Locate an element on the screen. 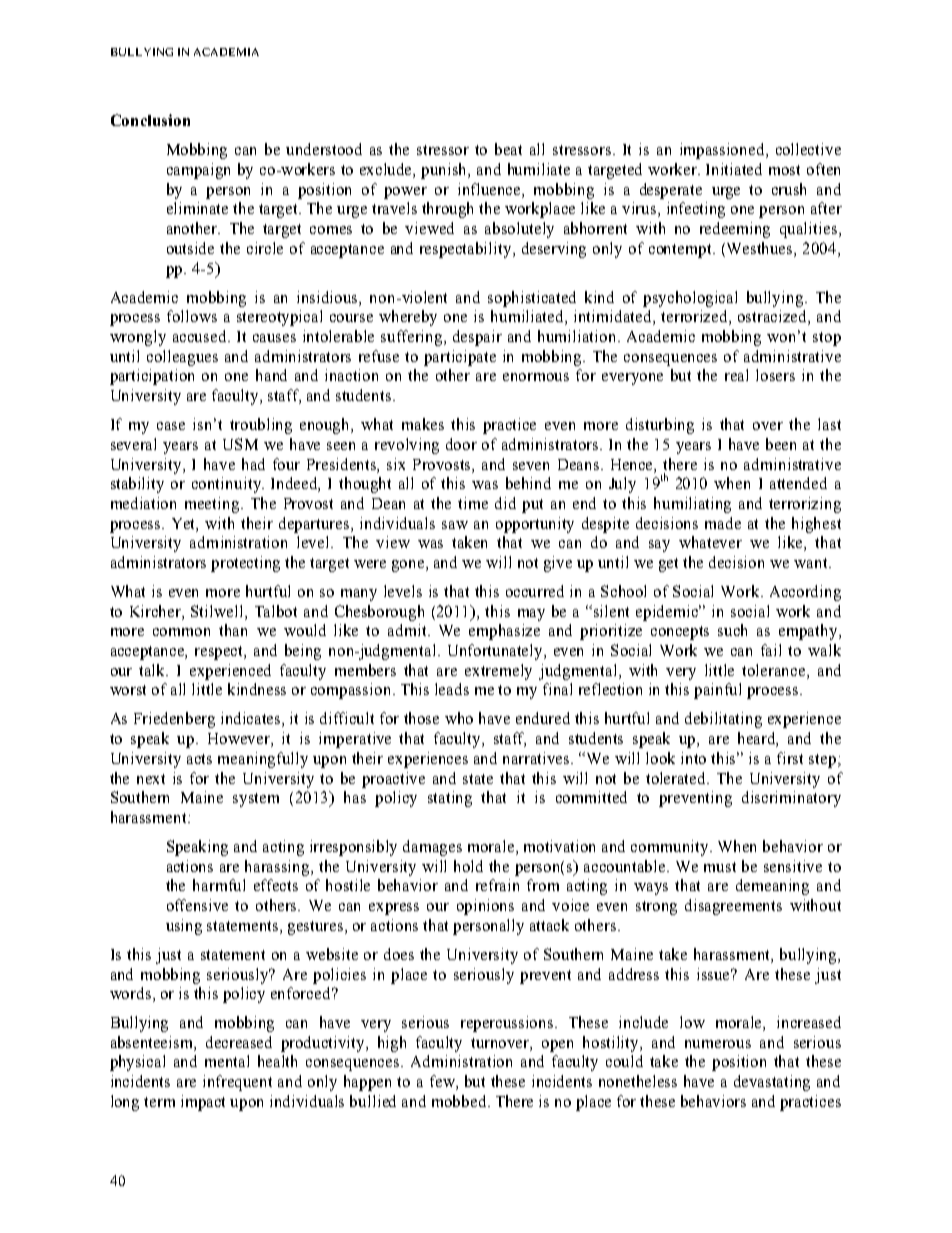 This screenshot has height=1233, width=952. acts is located at coordinates (199, 759).
